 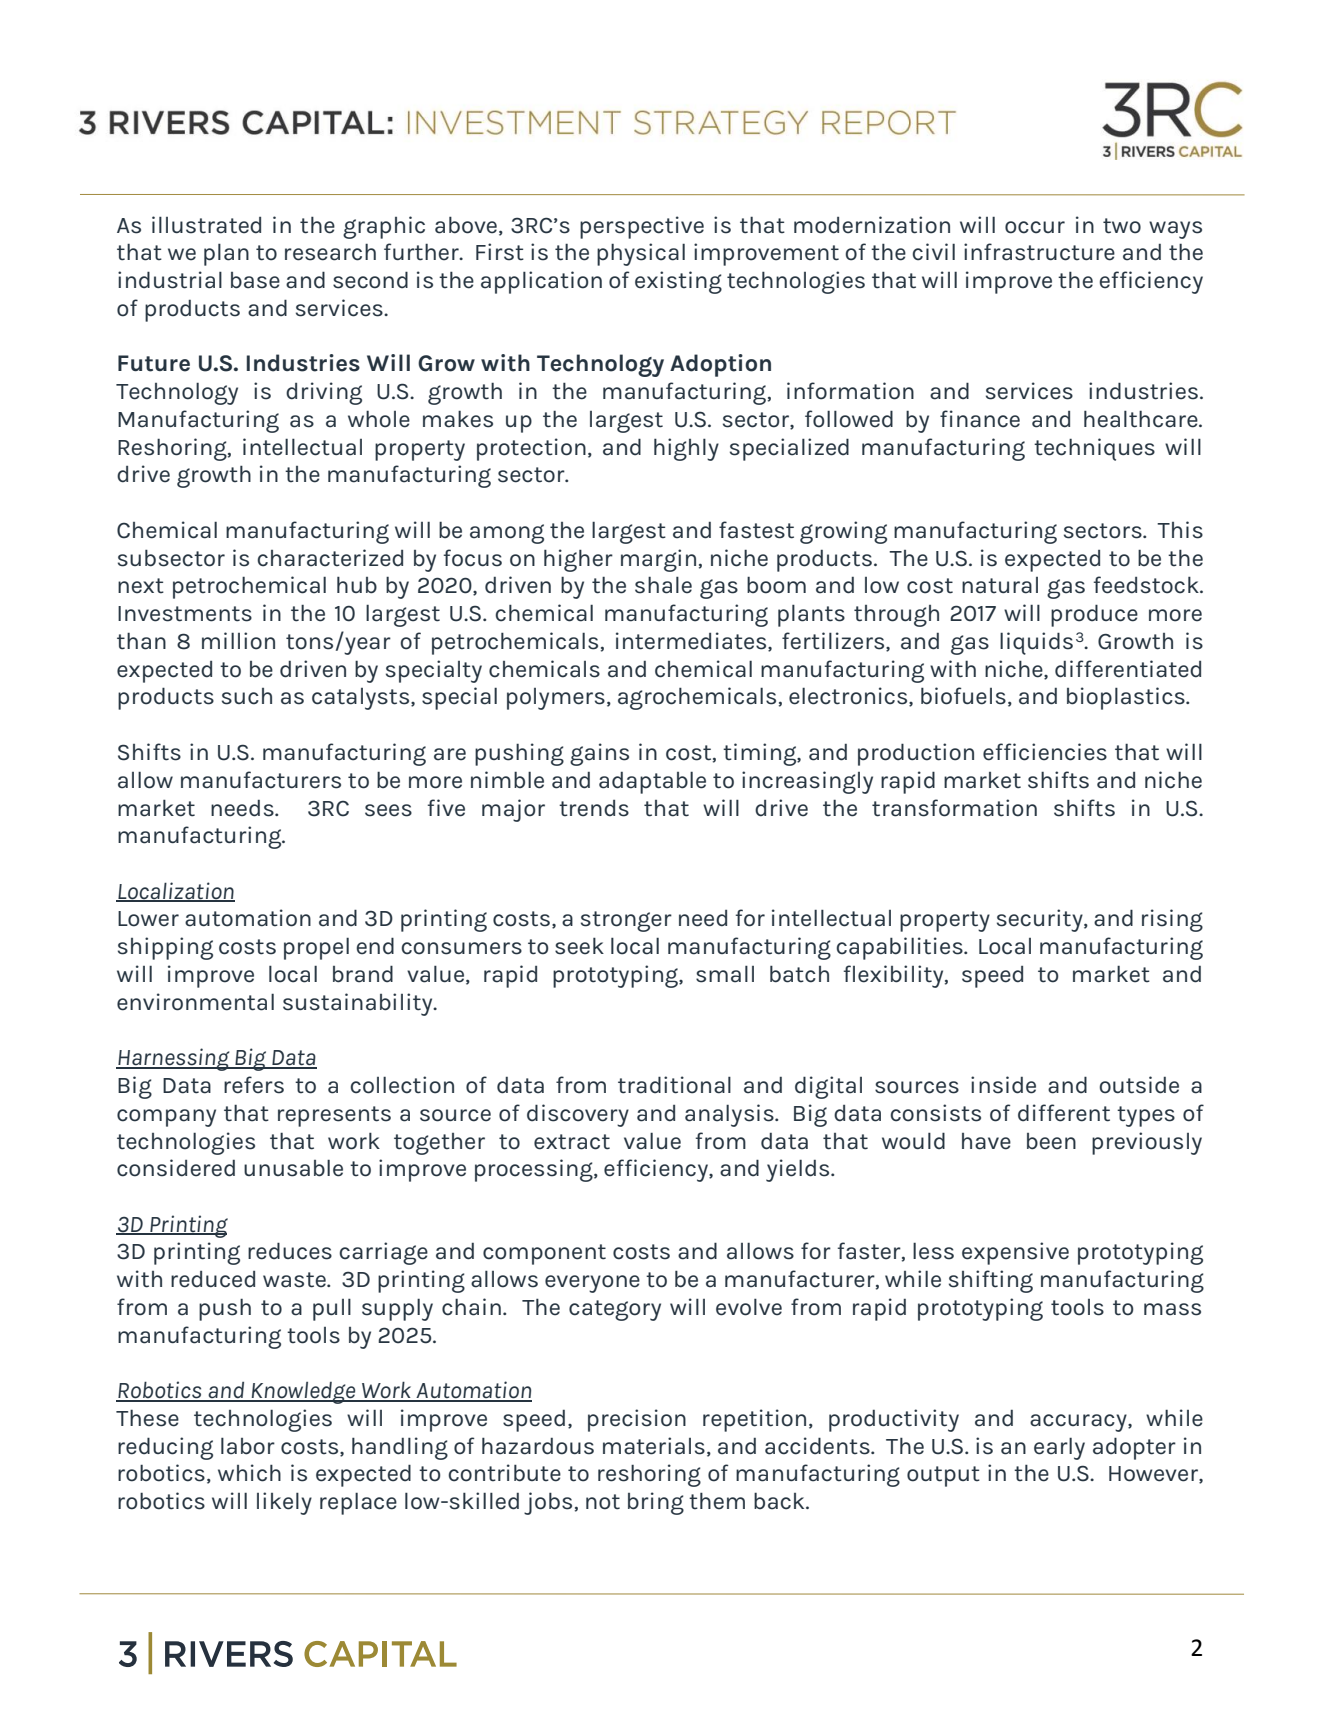 What do you see at coordinates (1051, 1141) in the page?
I see `been` at bounding box center [1051, 1141].
